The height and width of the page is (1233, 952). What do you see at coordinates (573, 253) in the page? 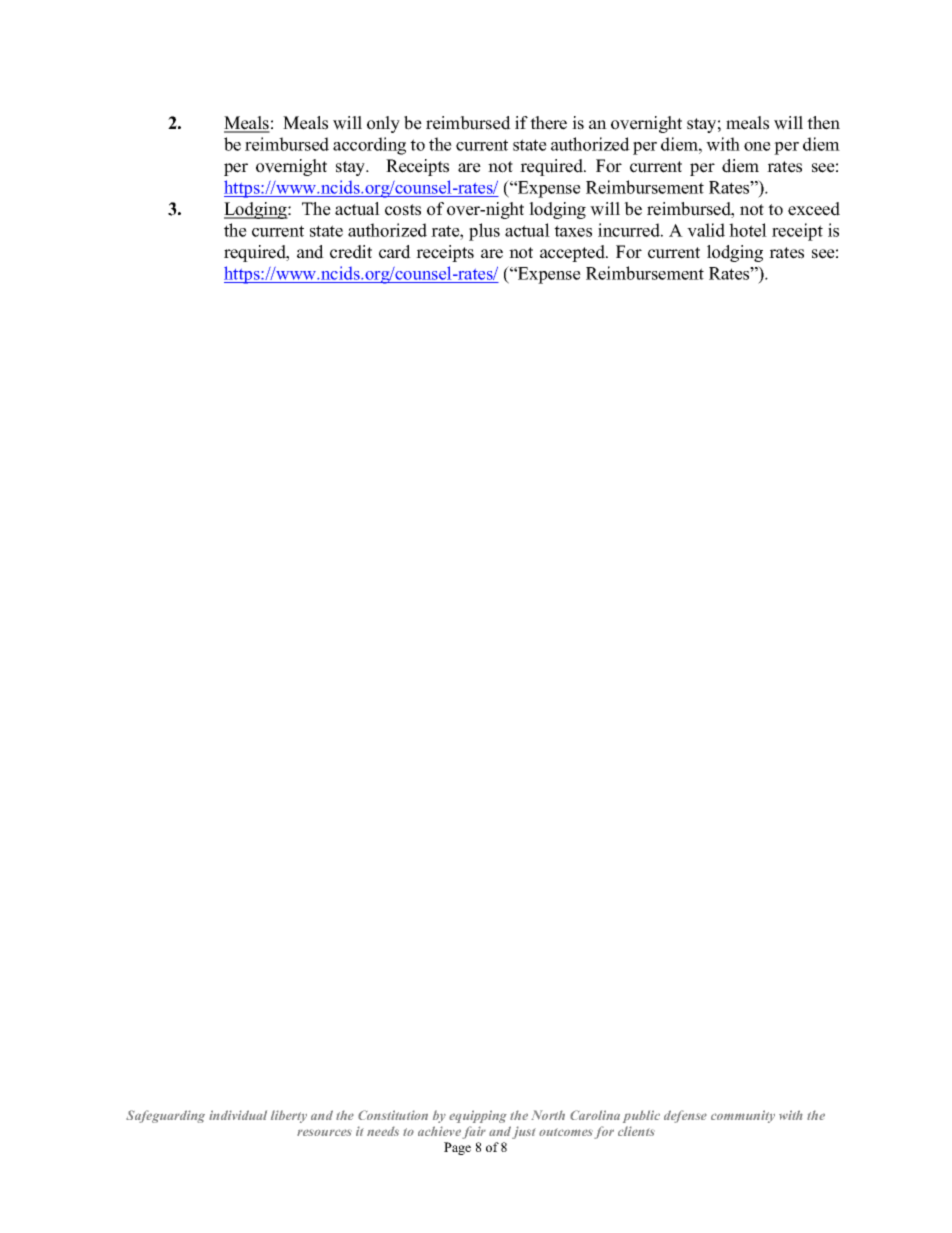
I see `accepted` at bounding box center [573, 253].
